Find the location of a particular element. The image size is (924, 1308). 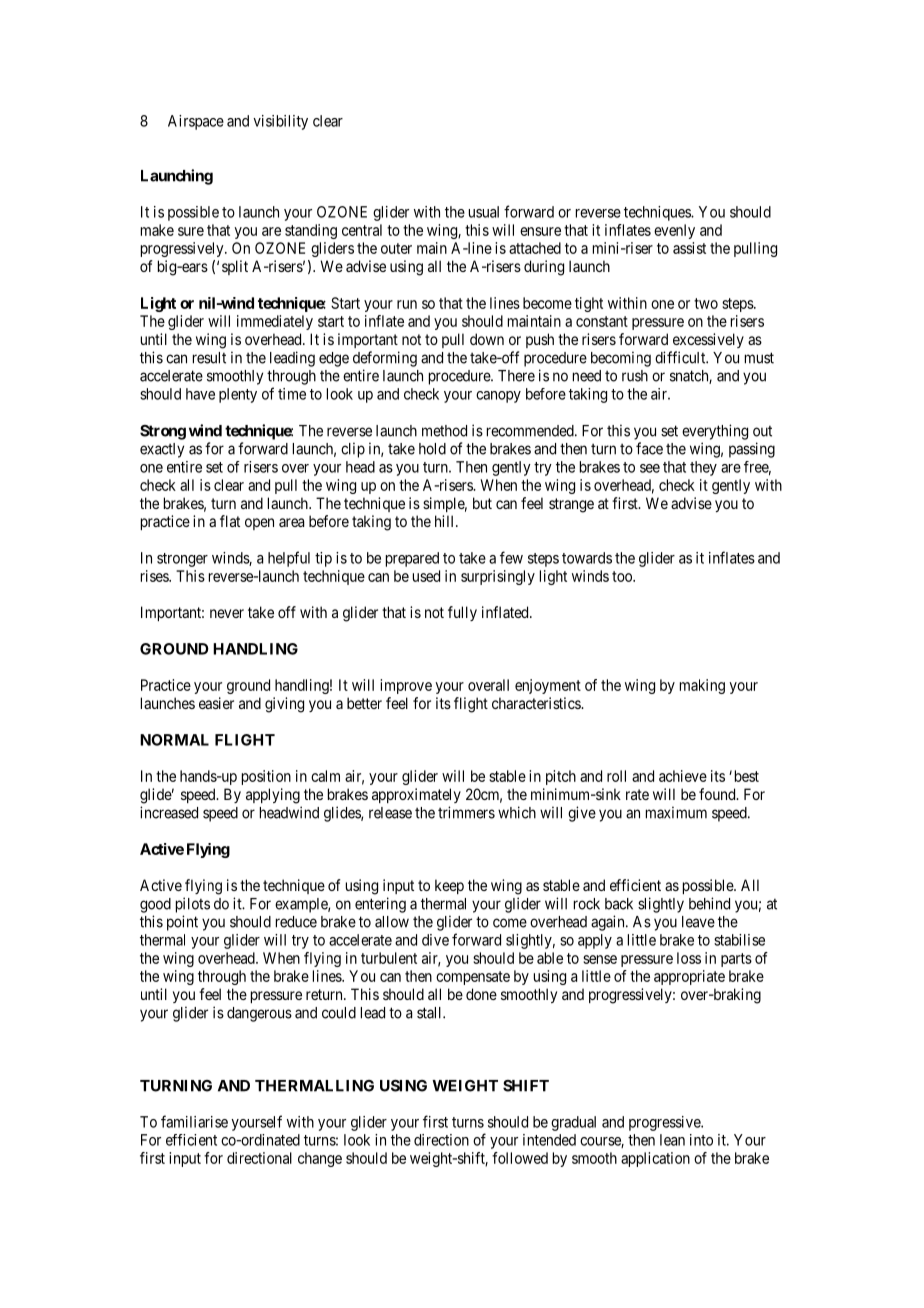

followed is located at coordinates (520, 1158).
